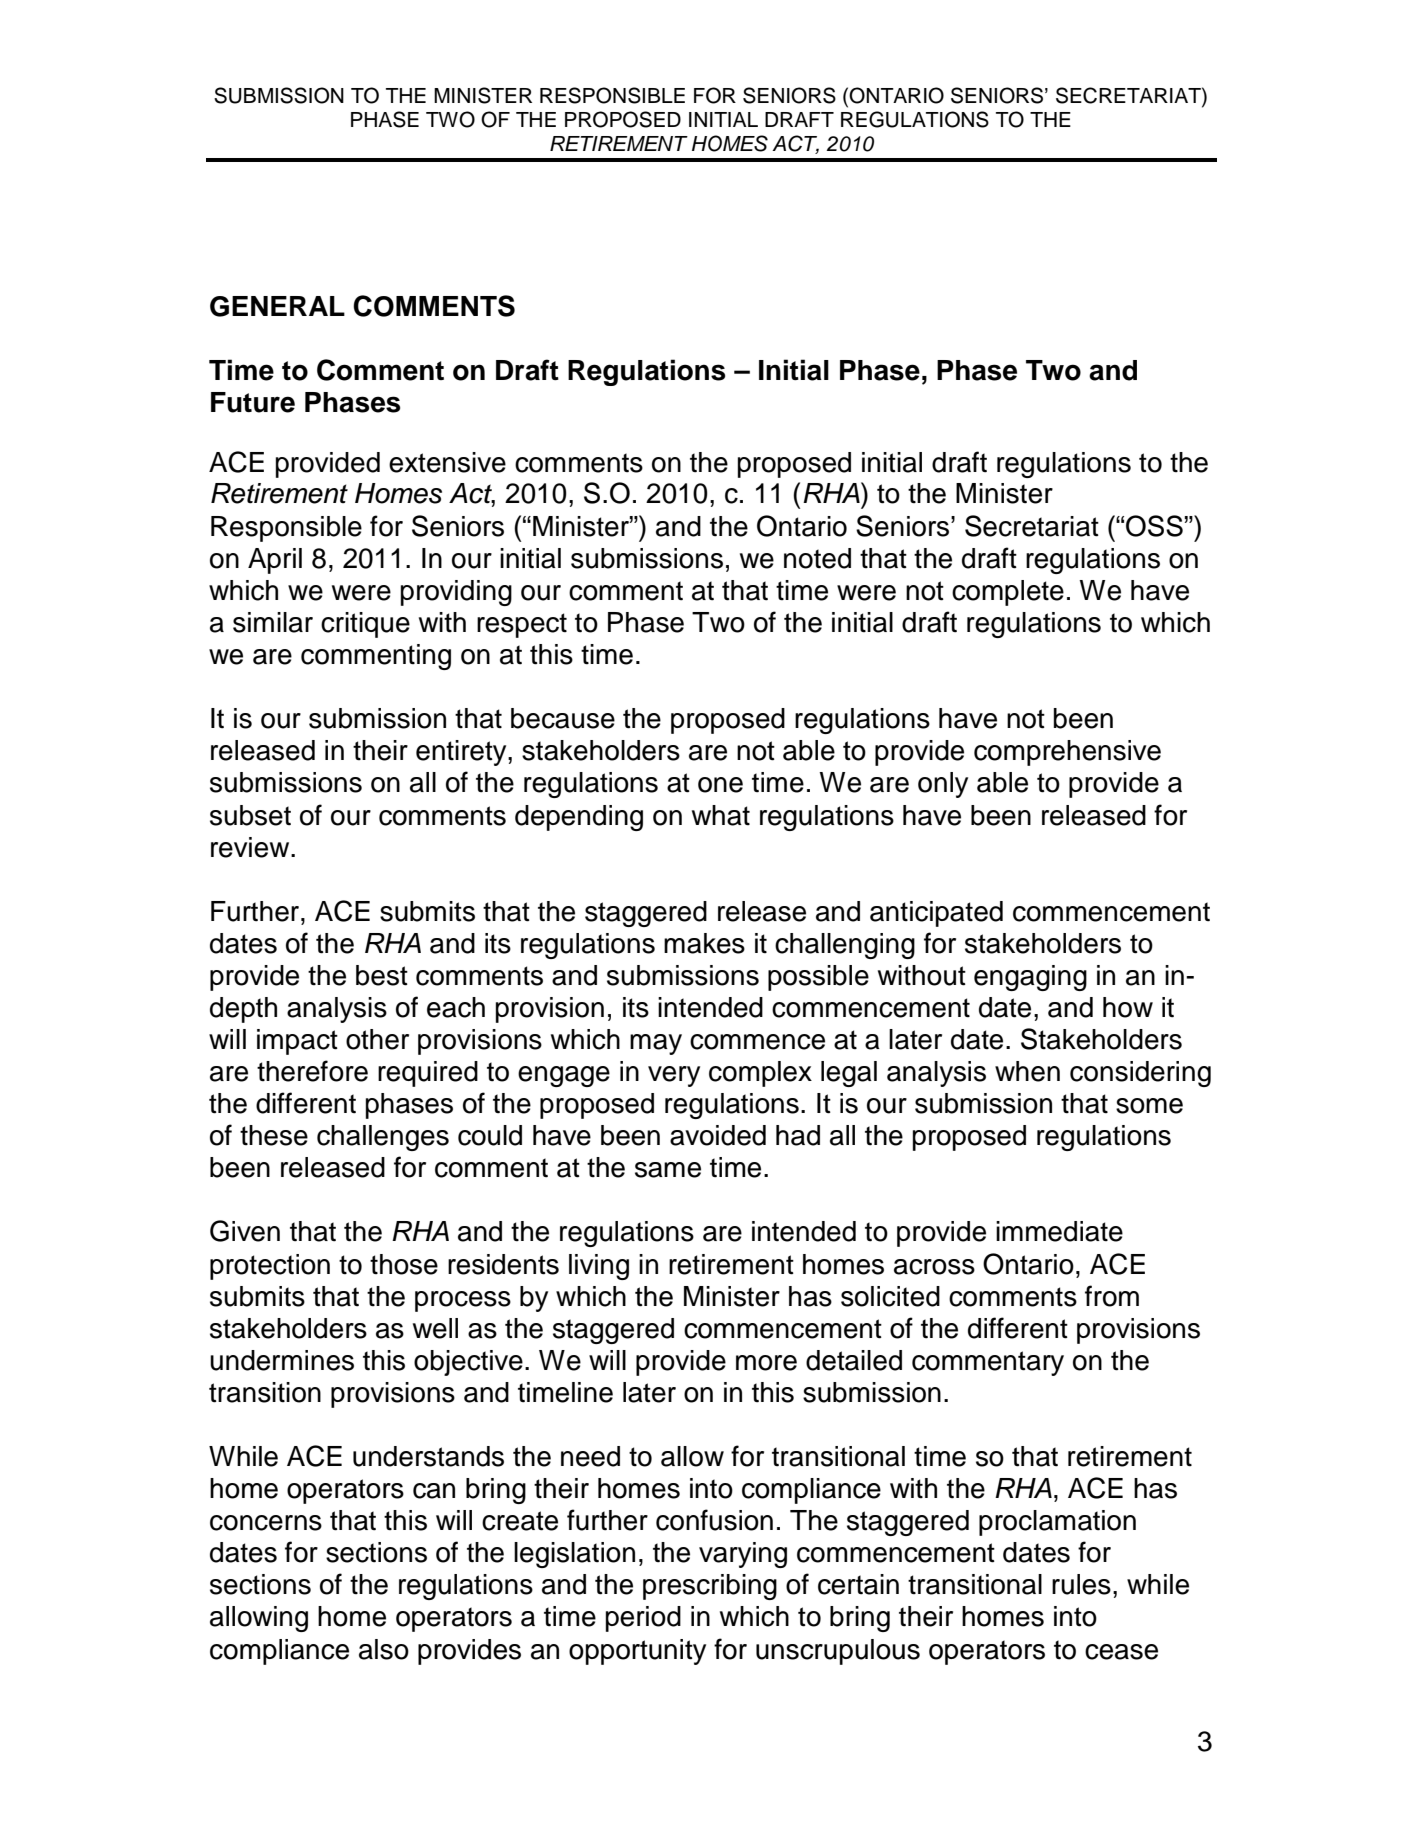 This screenshot has height=1841, width=1422. Describe the element at coordinates (277, 306) in the screenshot. I see `GENERAL` at that location.
